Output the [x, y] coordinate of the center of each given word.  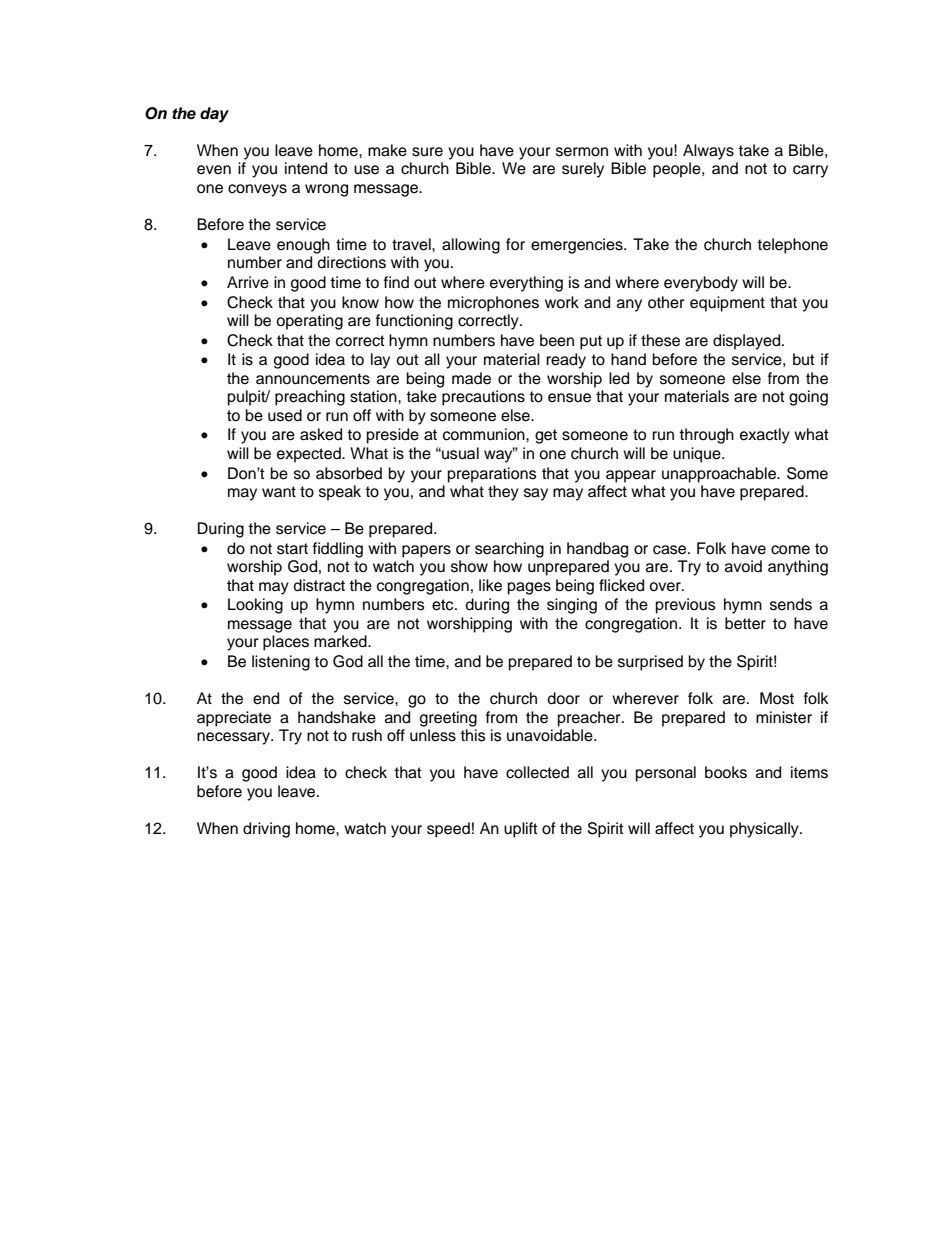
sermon [582, 152]
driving [266, 830]
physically [765, 830]
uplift [521, 830]
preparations [492, 475]
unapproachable [720, 475]
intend [306, 168]
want [279, 491]
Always [708, 152]
